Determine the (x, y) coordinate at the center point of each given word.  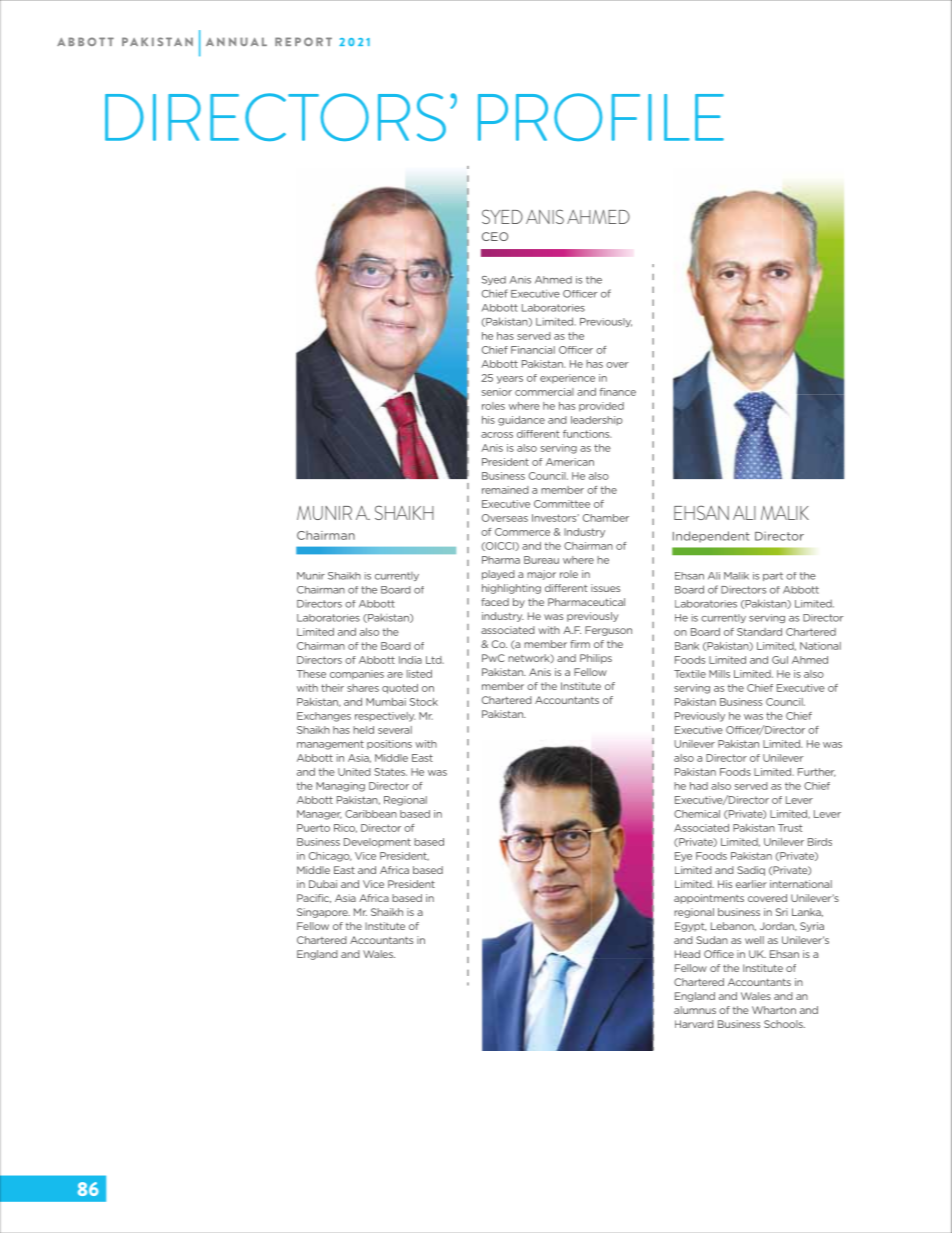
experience (567, 379)
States (390, 772)
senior (497, 392)
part (773, 576)
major (541, 575)
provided (601, 407)
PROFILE (601, 117)
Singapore (323, 913)
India (410, 660)
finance (618, 392)
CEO (495, 236)
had (699, 786)
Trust (790, 828)
